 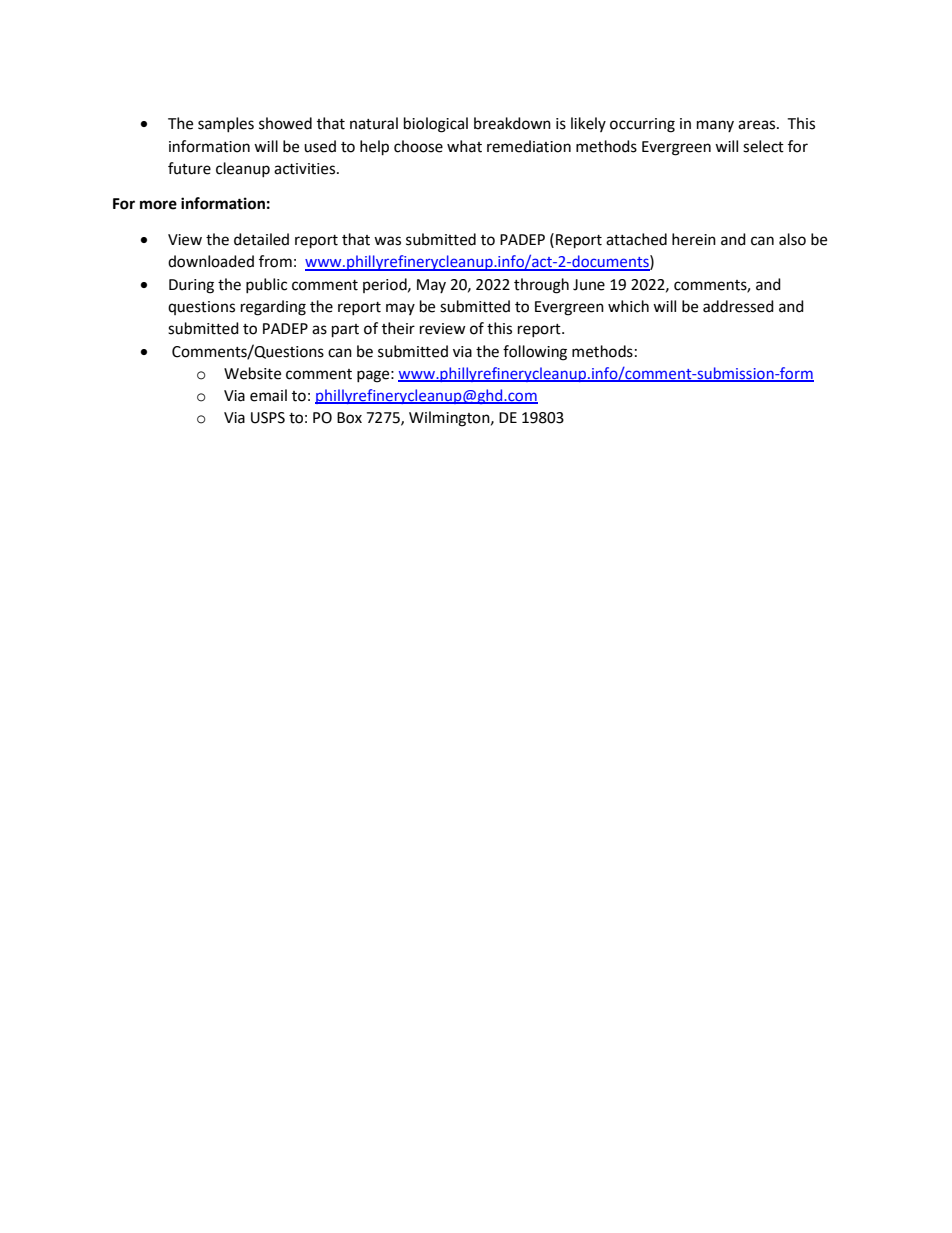 I want to click on many, so click(x=715, y=126).
